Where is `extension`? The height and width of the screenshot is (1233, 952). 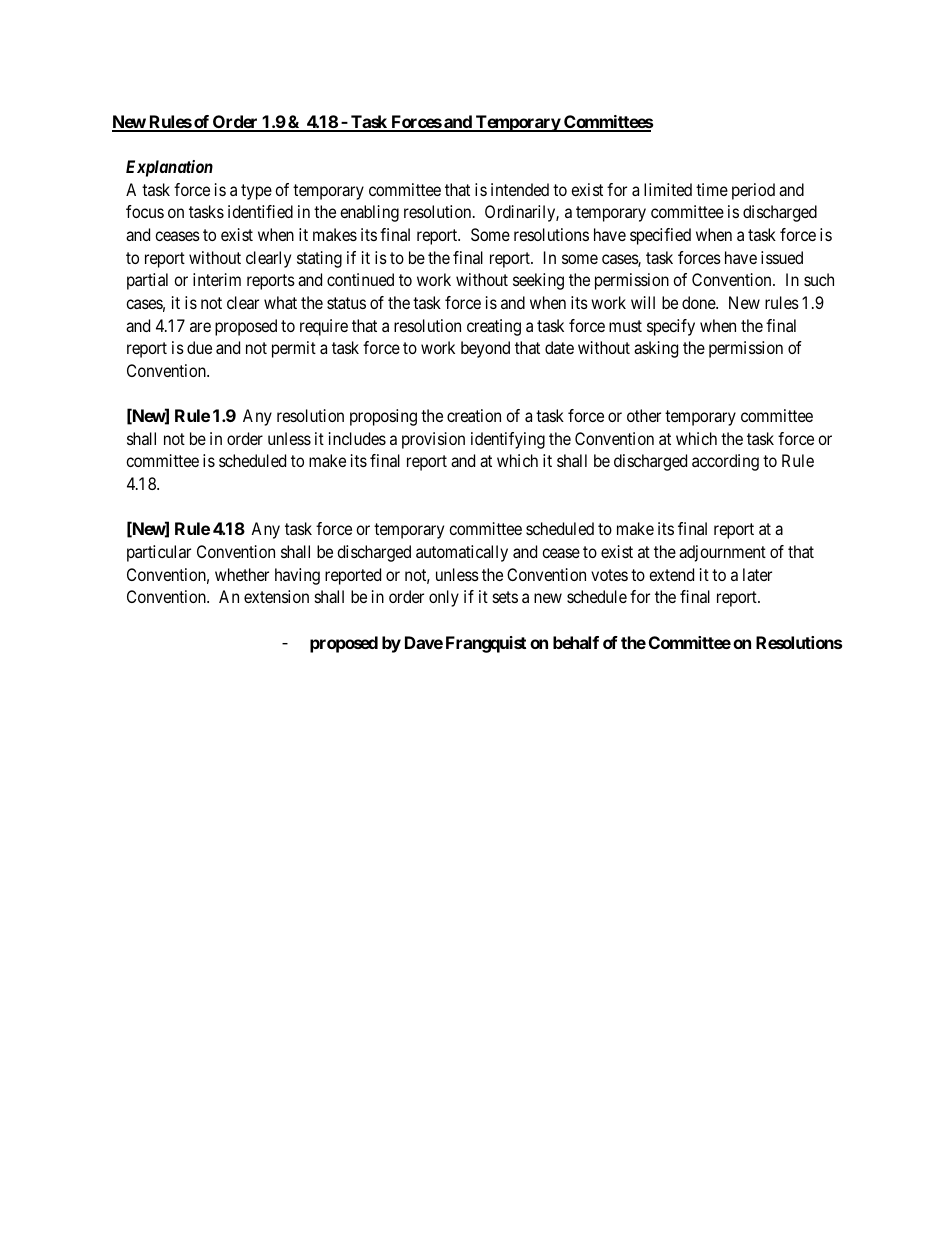 extension is located at coordinates (276, 596).
